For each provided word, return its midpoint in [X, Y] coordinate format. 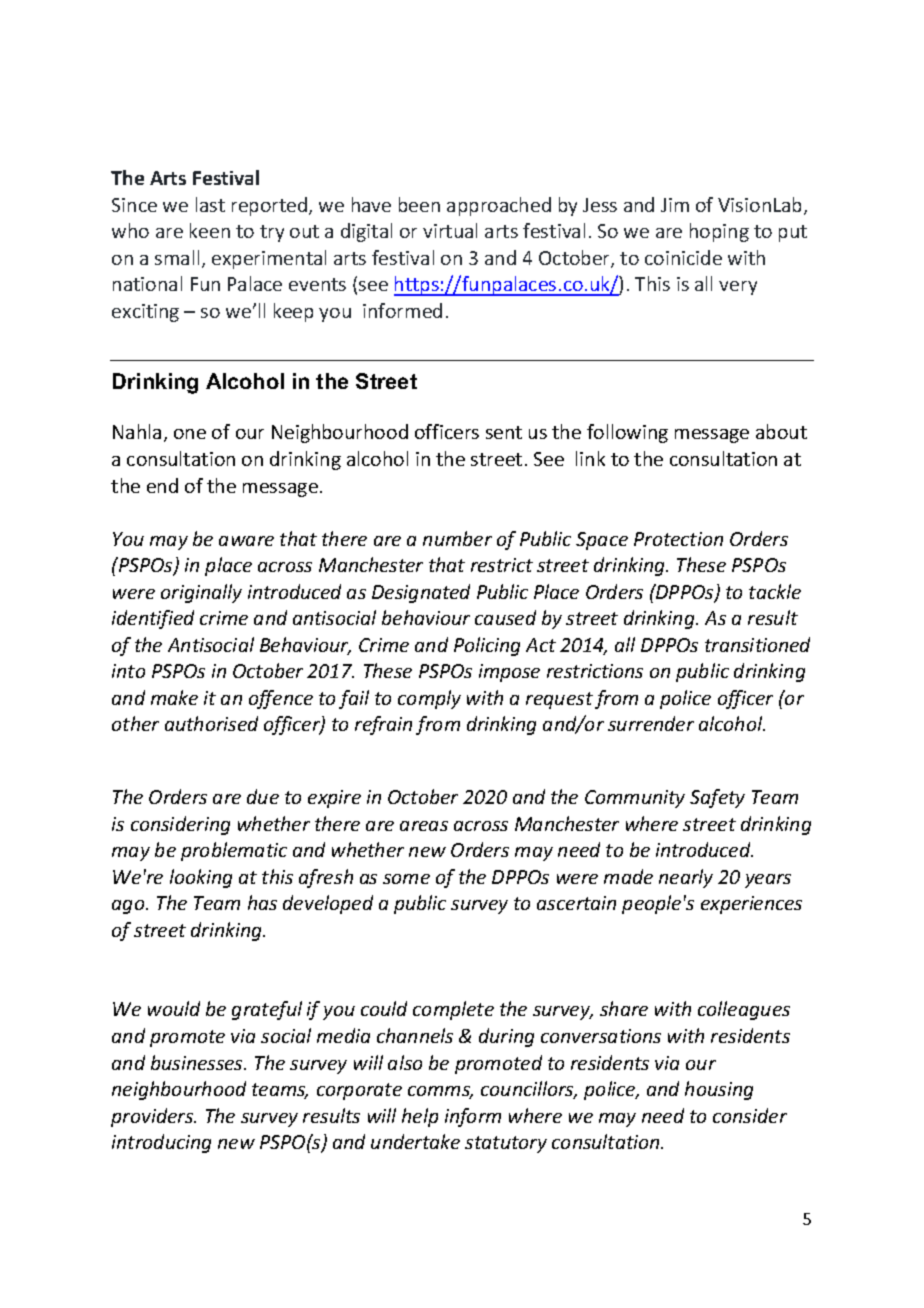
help [420, 1117]
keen [210, 230]
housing [719, 1090]
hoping [719, 232]
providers [153, 1117]
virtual [450, 230]
